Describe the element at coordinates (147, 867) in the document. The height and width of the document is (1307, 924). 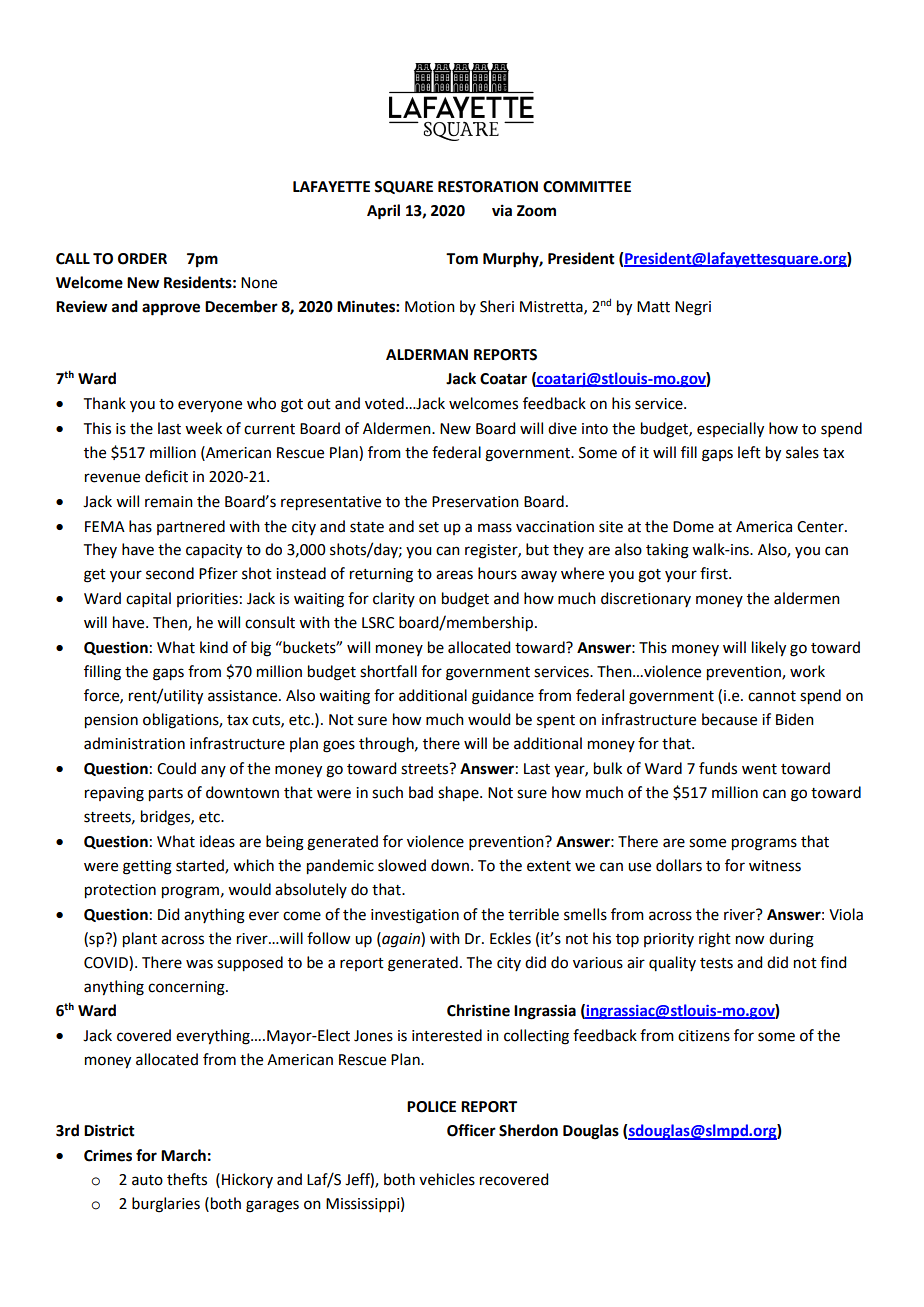
I see `getting` at that location.
